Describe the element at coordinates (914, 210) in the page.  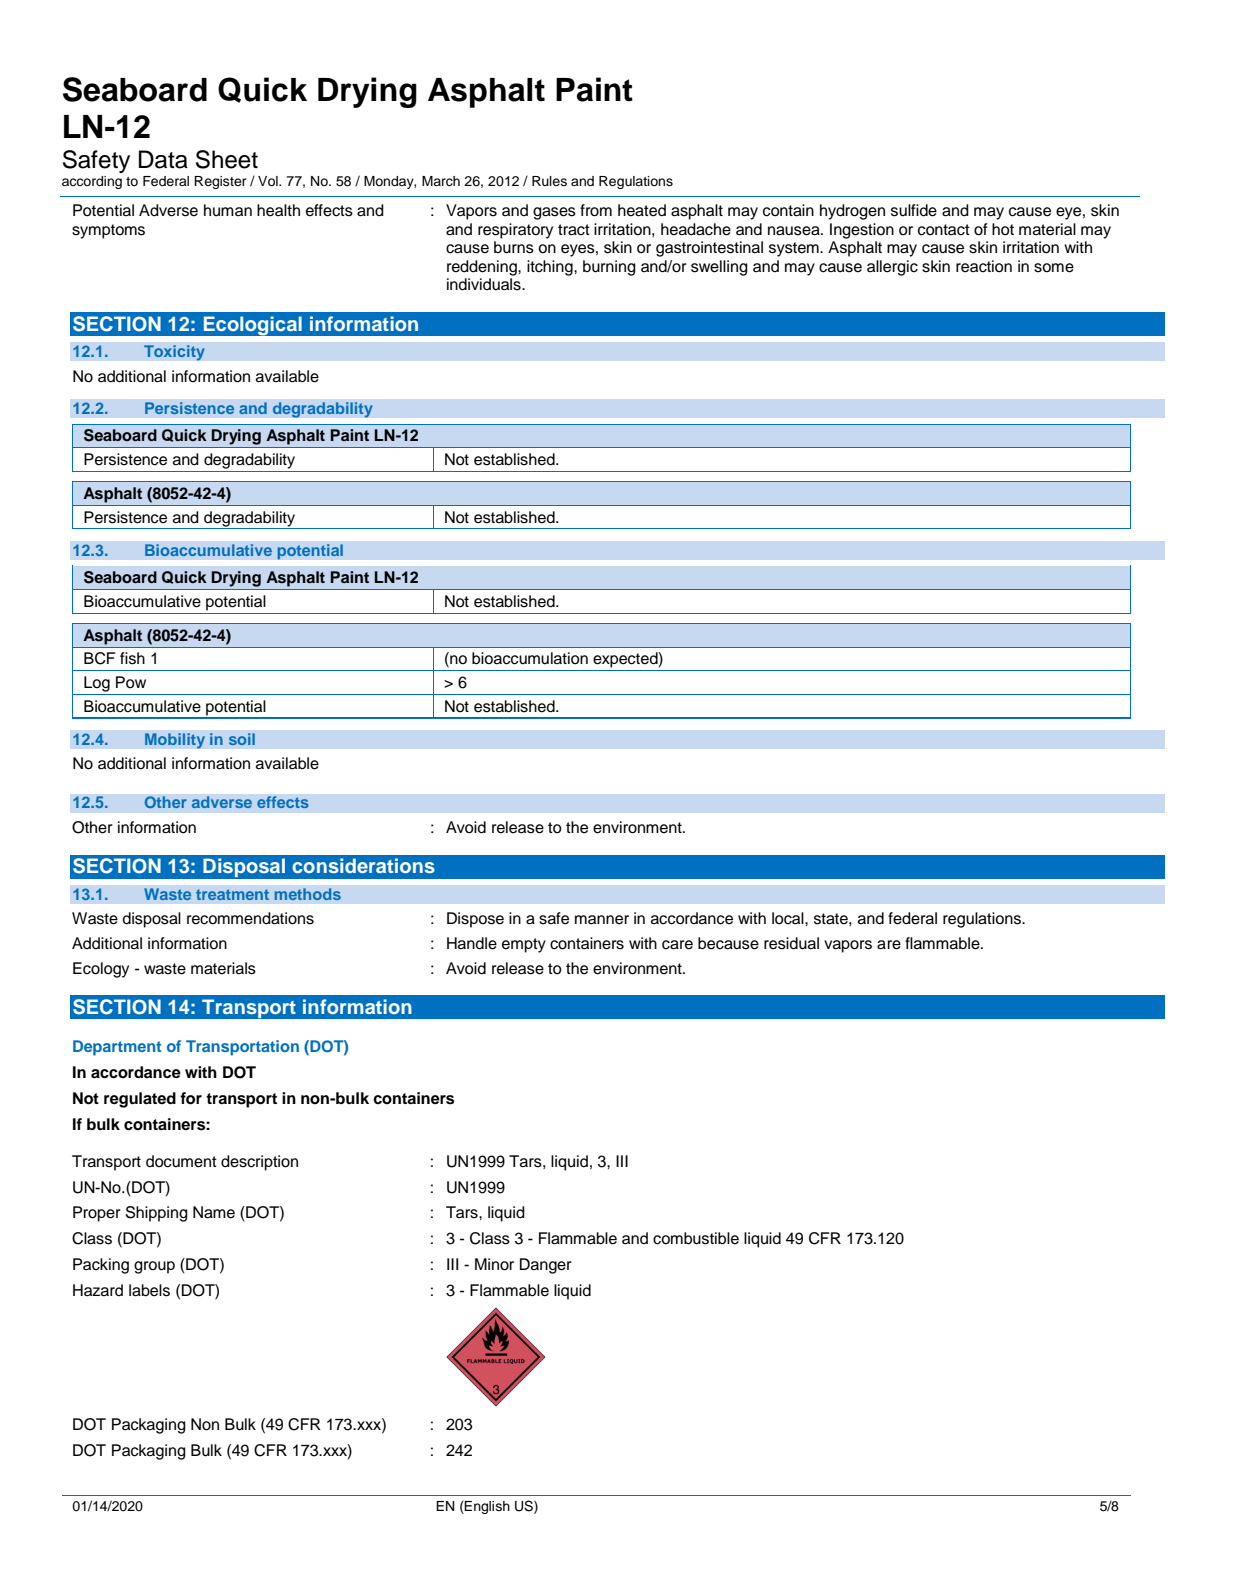
I see `sulfide` at that location.
